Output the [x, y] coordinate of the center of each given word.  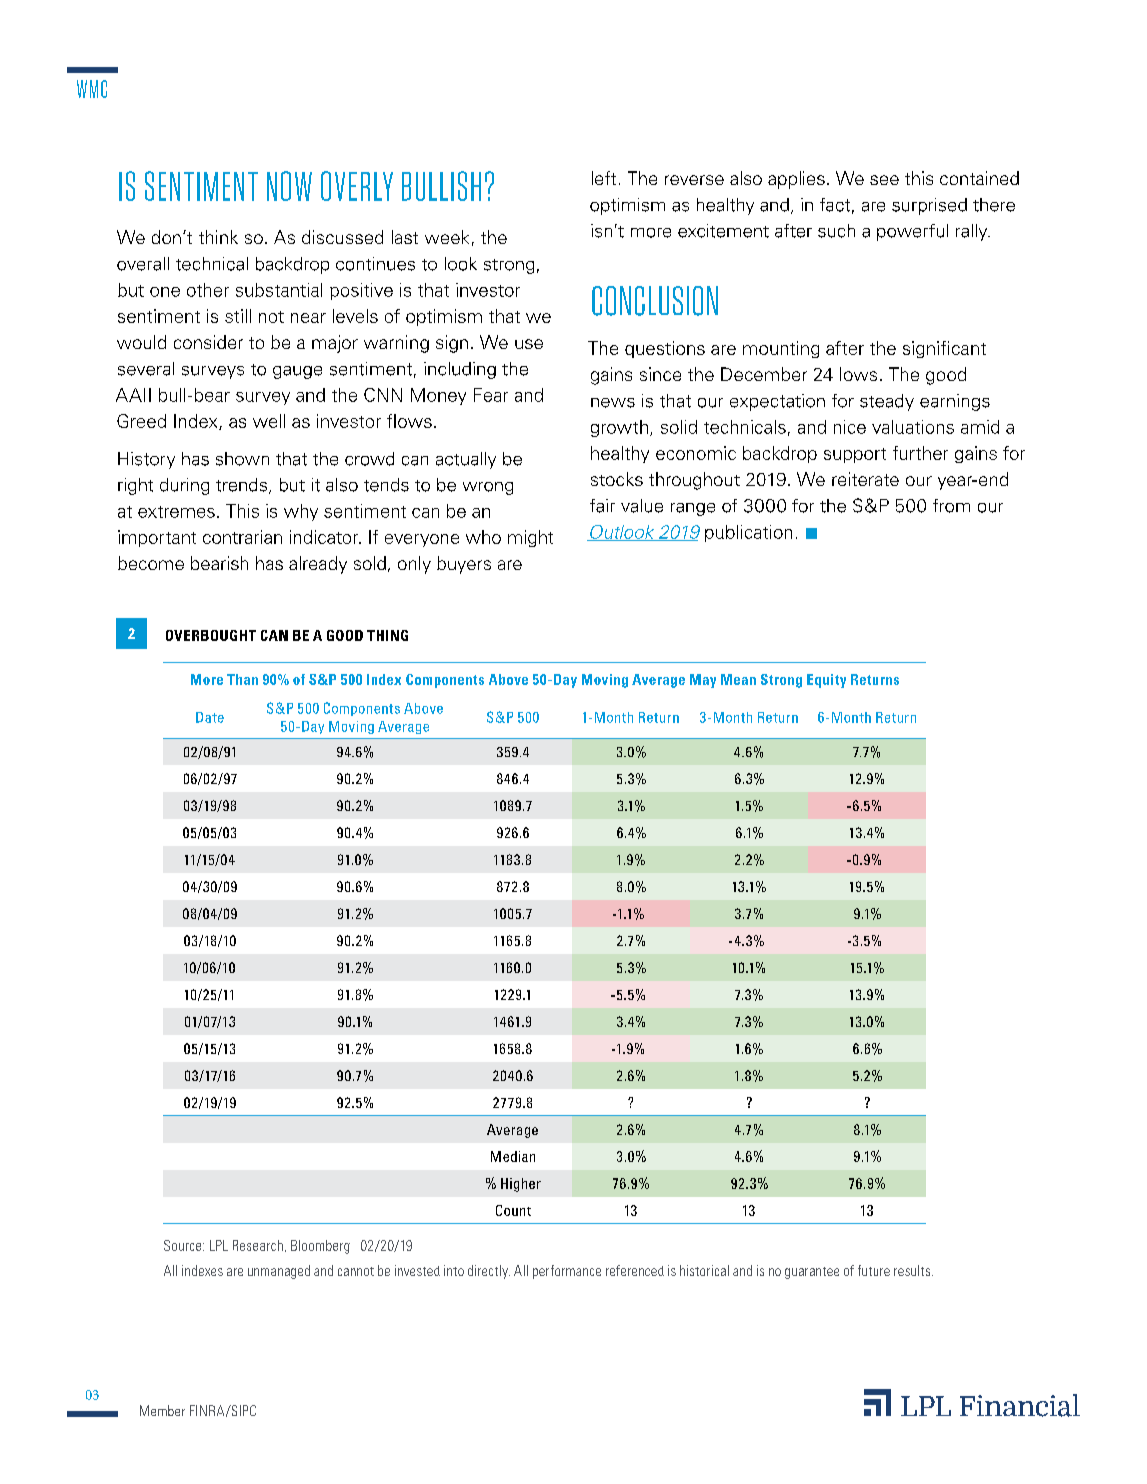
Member [162, 1410]
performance [567, 1272]
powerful [912, 232]
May [703, 681]
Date [210, 717]
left [604, 178]
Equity [826, 681]
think [218, 237]
